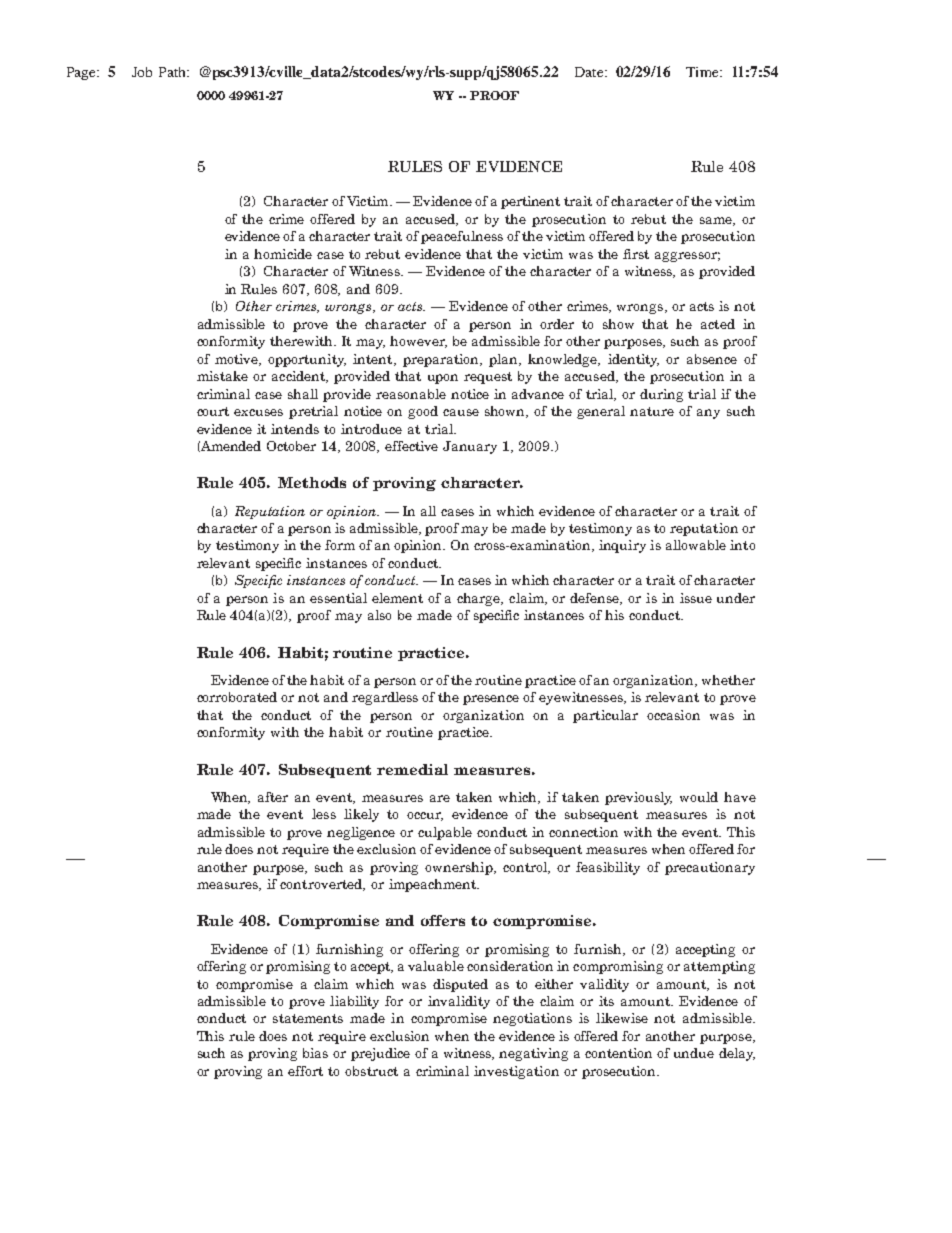  I want to click on however, so click(418, 342).
